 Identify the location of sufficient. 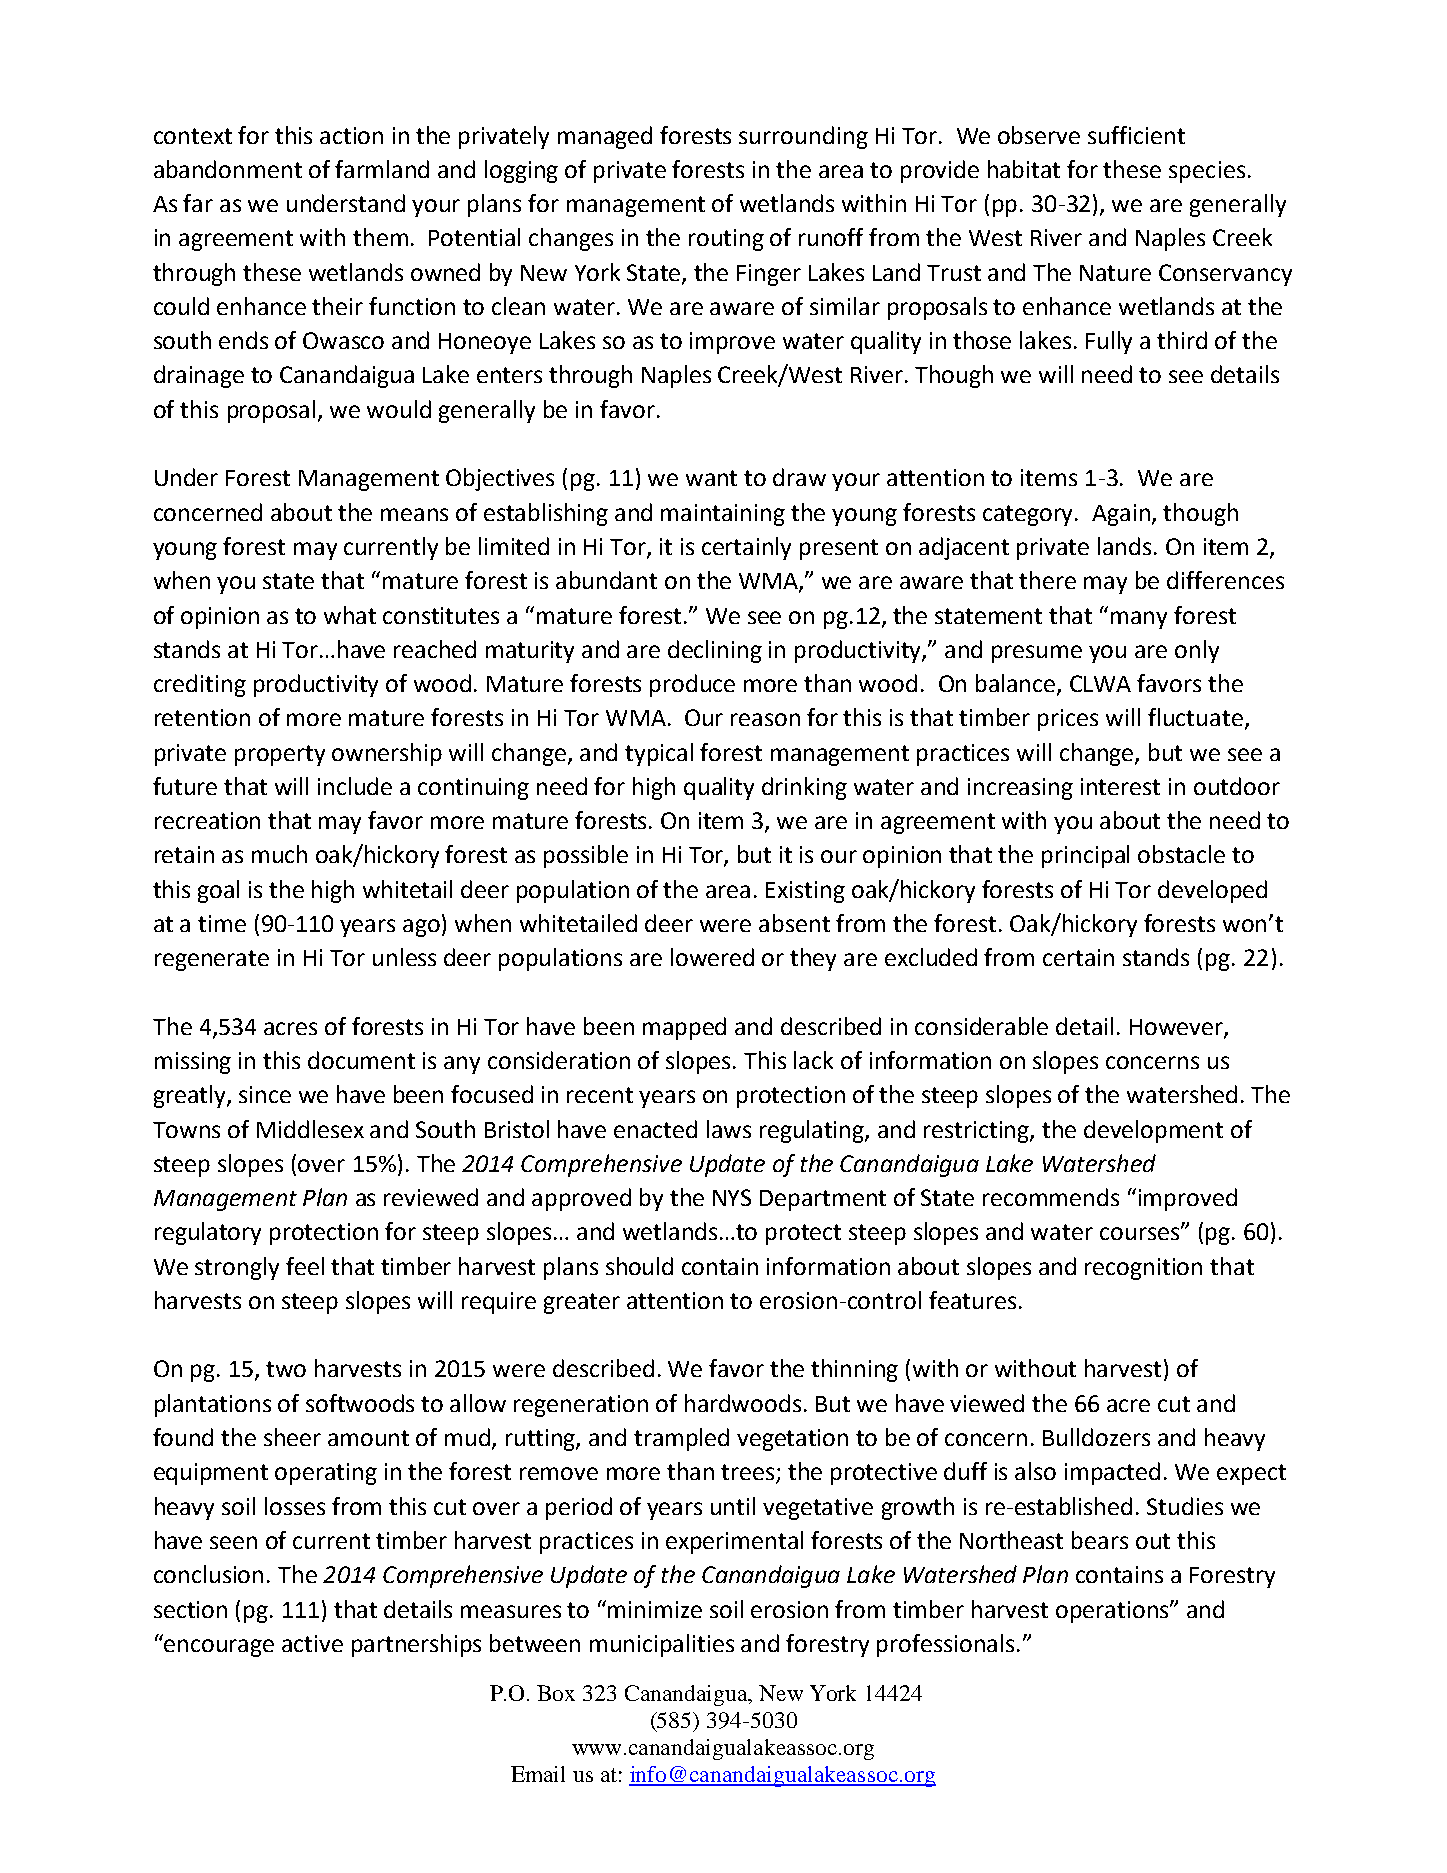
(1136, 135).
